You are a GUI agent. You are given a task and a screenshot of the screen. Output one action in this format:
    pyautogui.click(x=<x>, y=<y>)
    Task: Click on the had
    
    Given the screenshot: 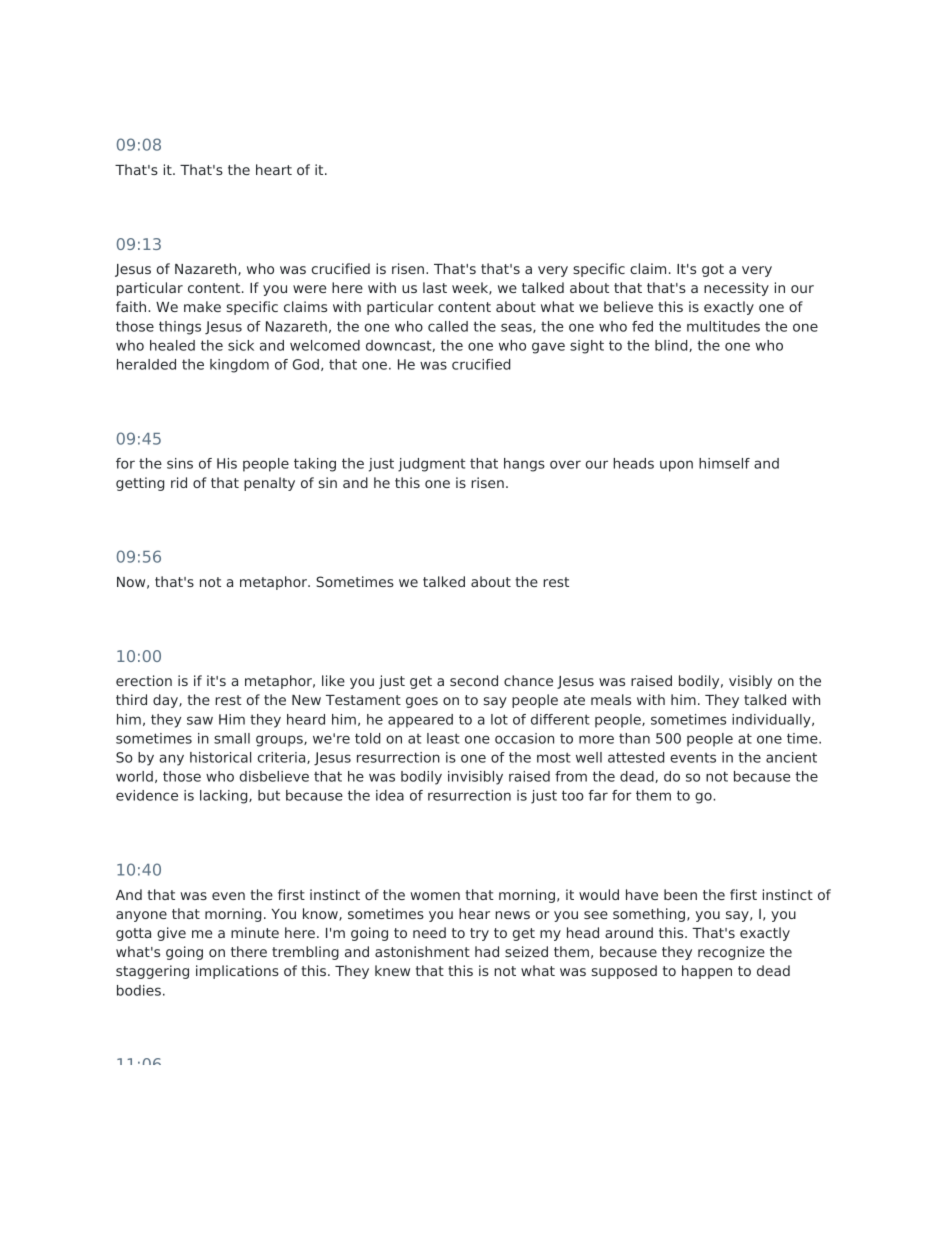 What is the action you would take?
    pyautogui.click(x=487, y=951)
